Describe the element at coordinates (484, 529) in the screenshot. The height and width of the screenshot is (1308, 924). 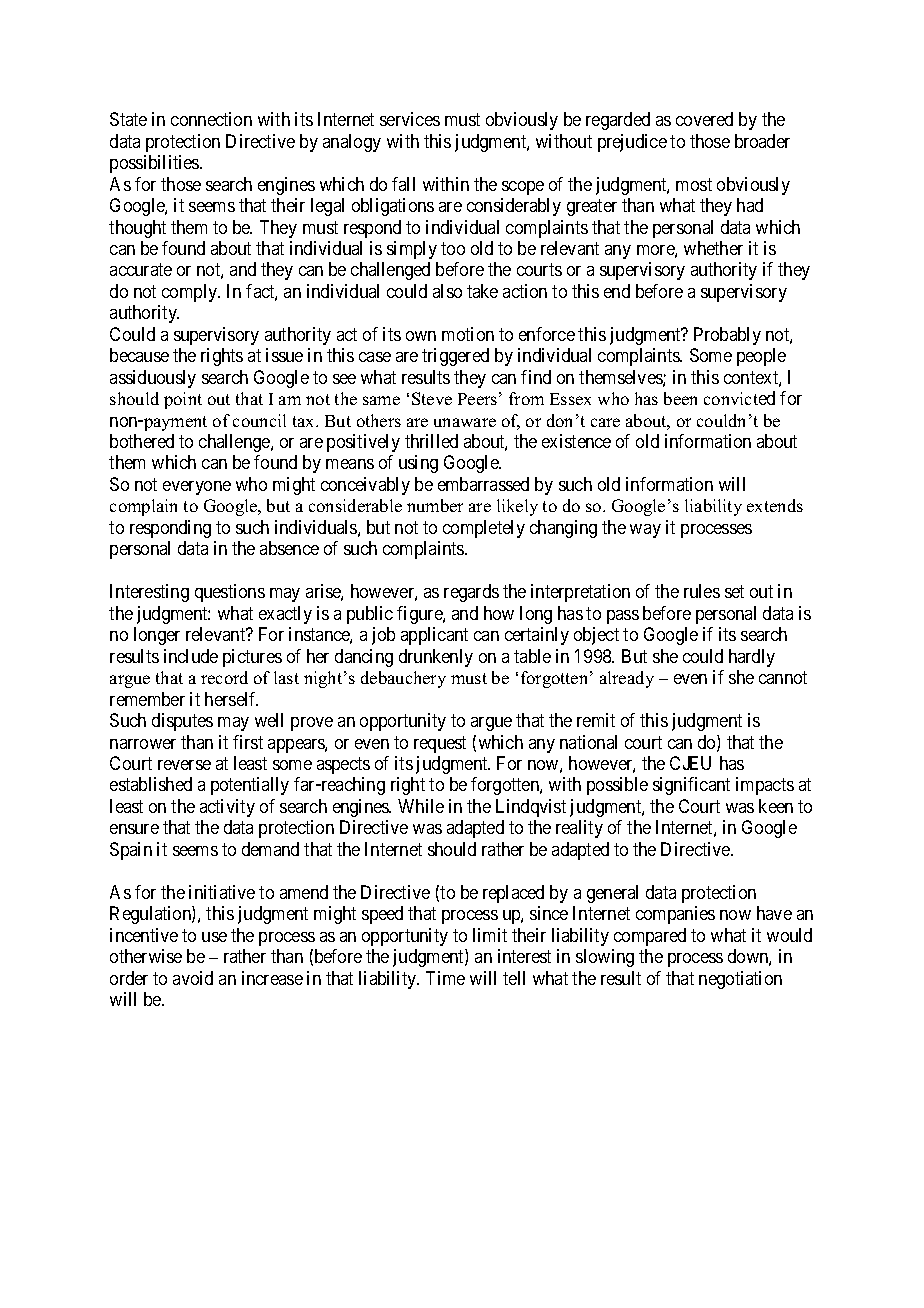
I see `completely` at that location.
